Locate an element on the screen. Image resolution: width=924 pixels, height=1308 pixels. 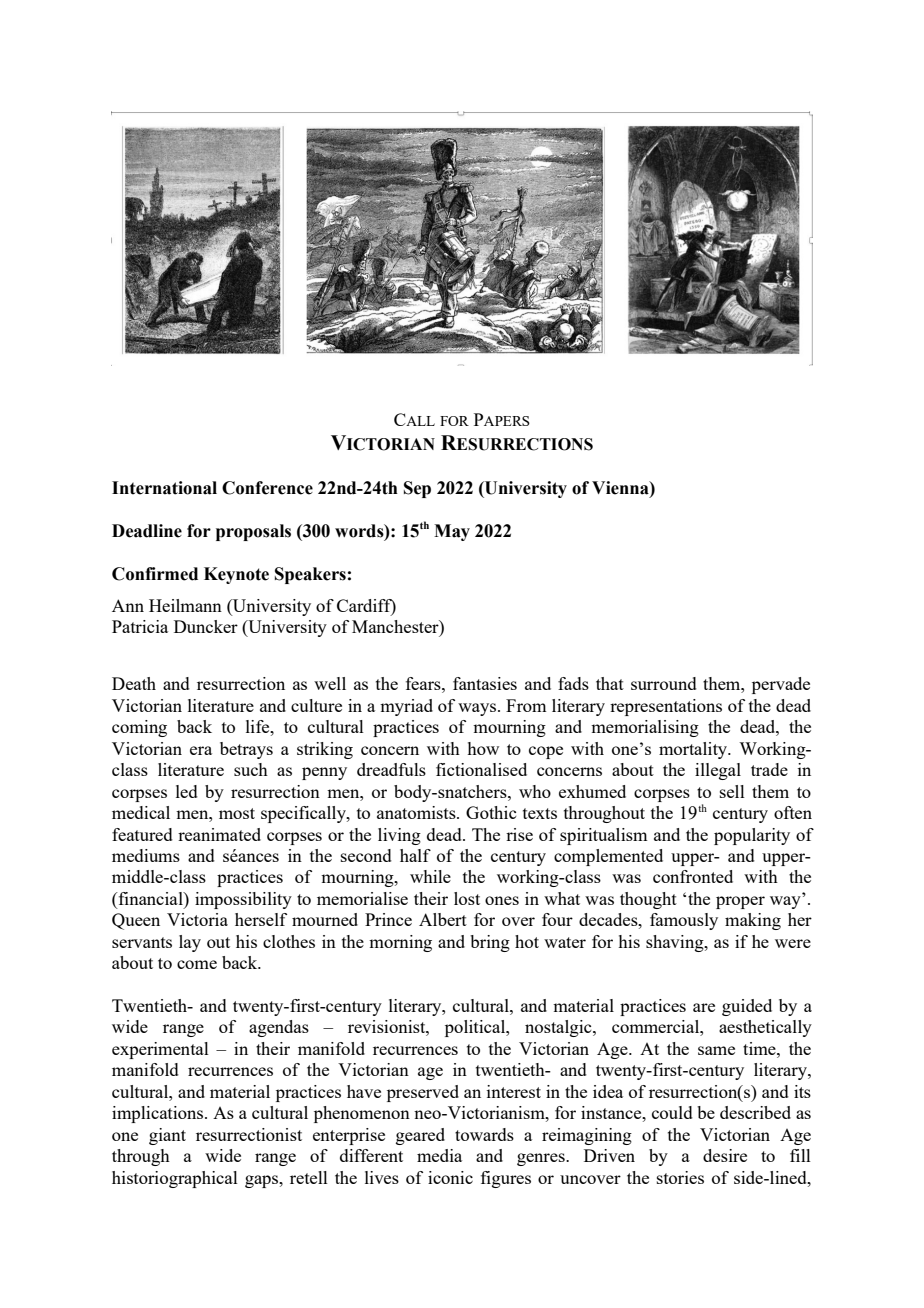
Sep is located at coordinates (417, 489).
